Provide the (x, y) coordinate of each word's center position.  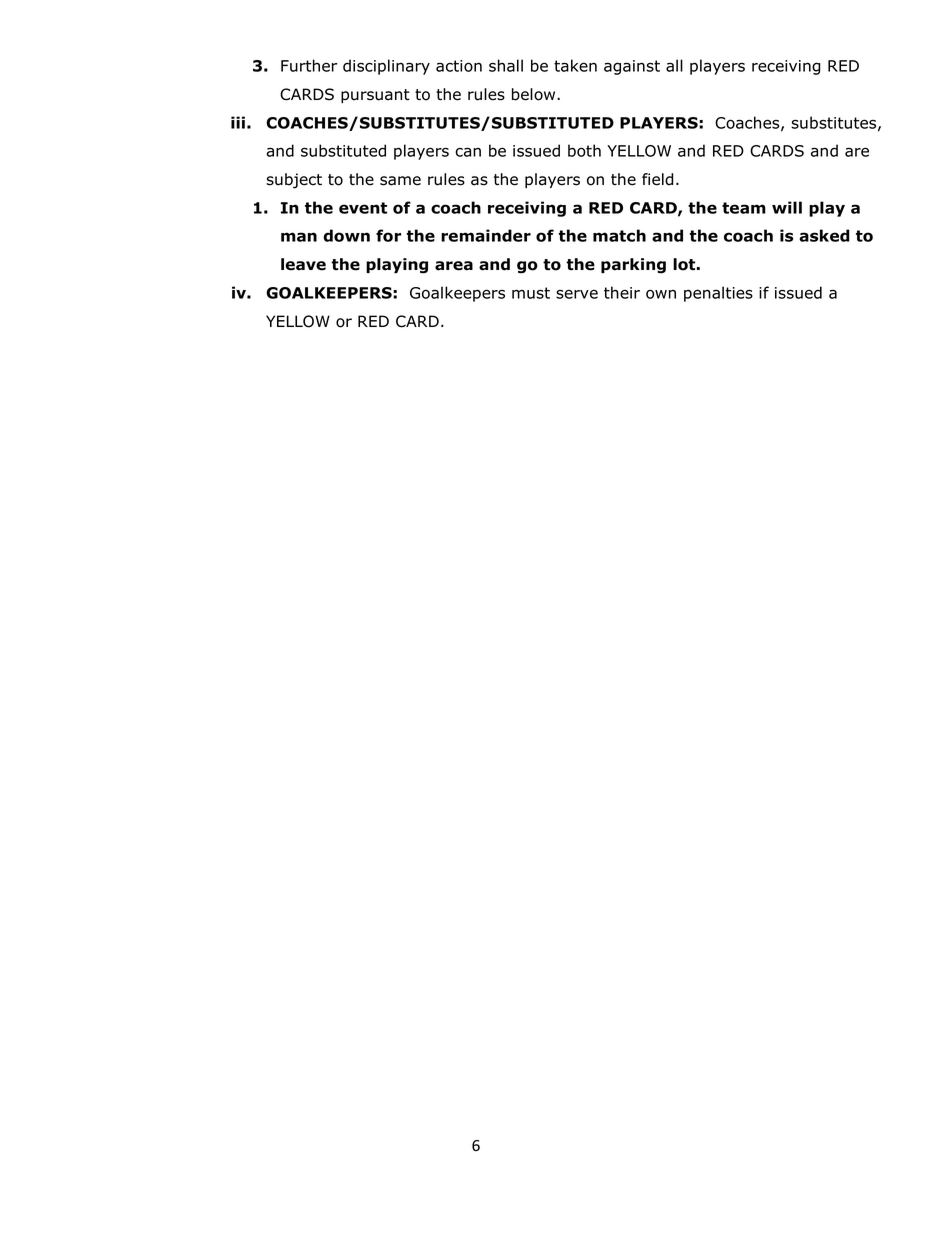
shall (506, 65)
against (632, 67)
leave (303, 264)
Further (309, 65)
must (531, 293)
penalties (718, 294)
